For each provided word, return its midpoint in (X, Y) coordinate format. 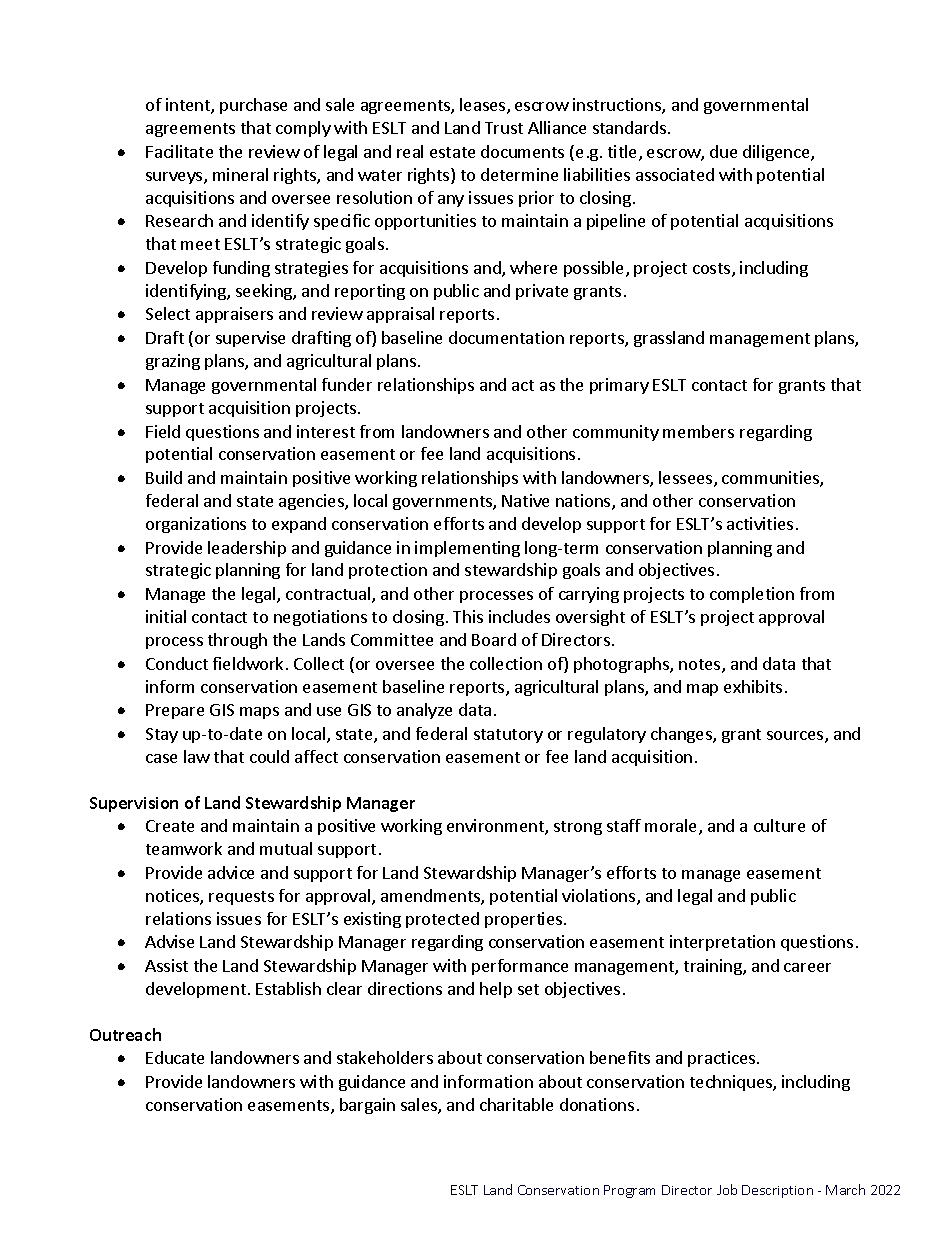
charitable (516, 1104)
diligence (777, 153)
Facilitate (179, 151)
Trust (504, 128)
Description (777, 1191)
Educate (175, 1057)
